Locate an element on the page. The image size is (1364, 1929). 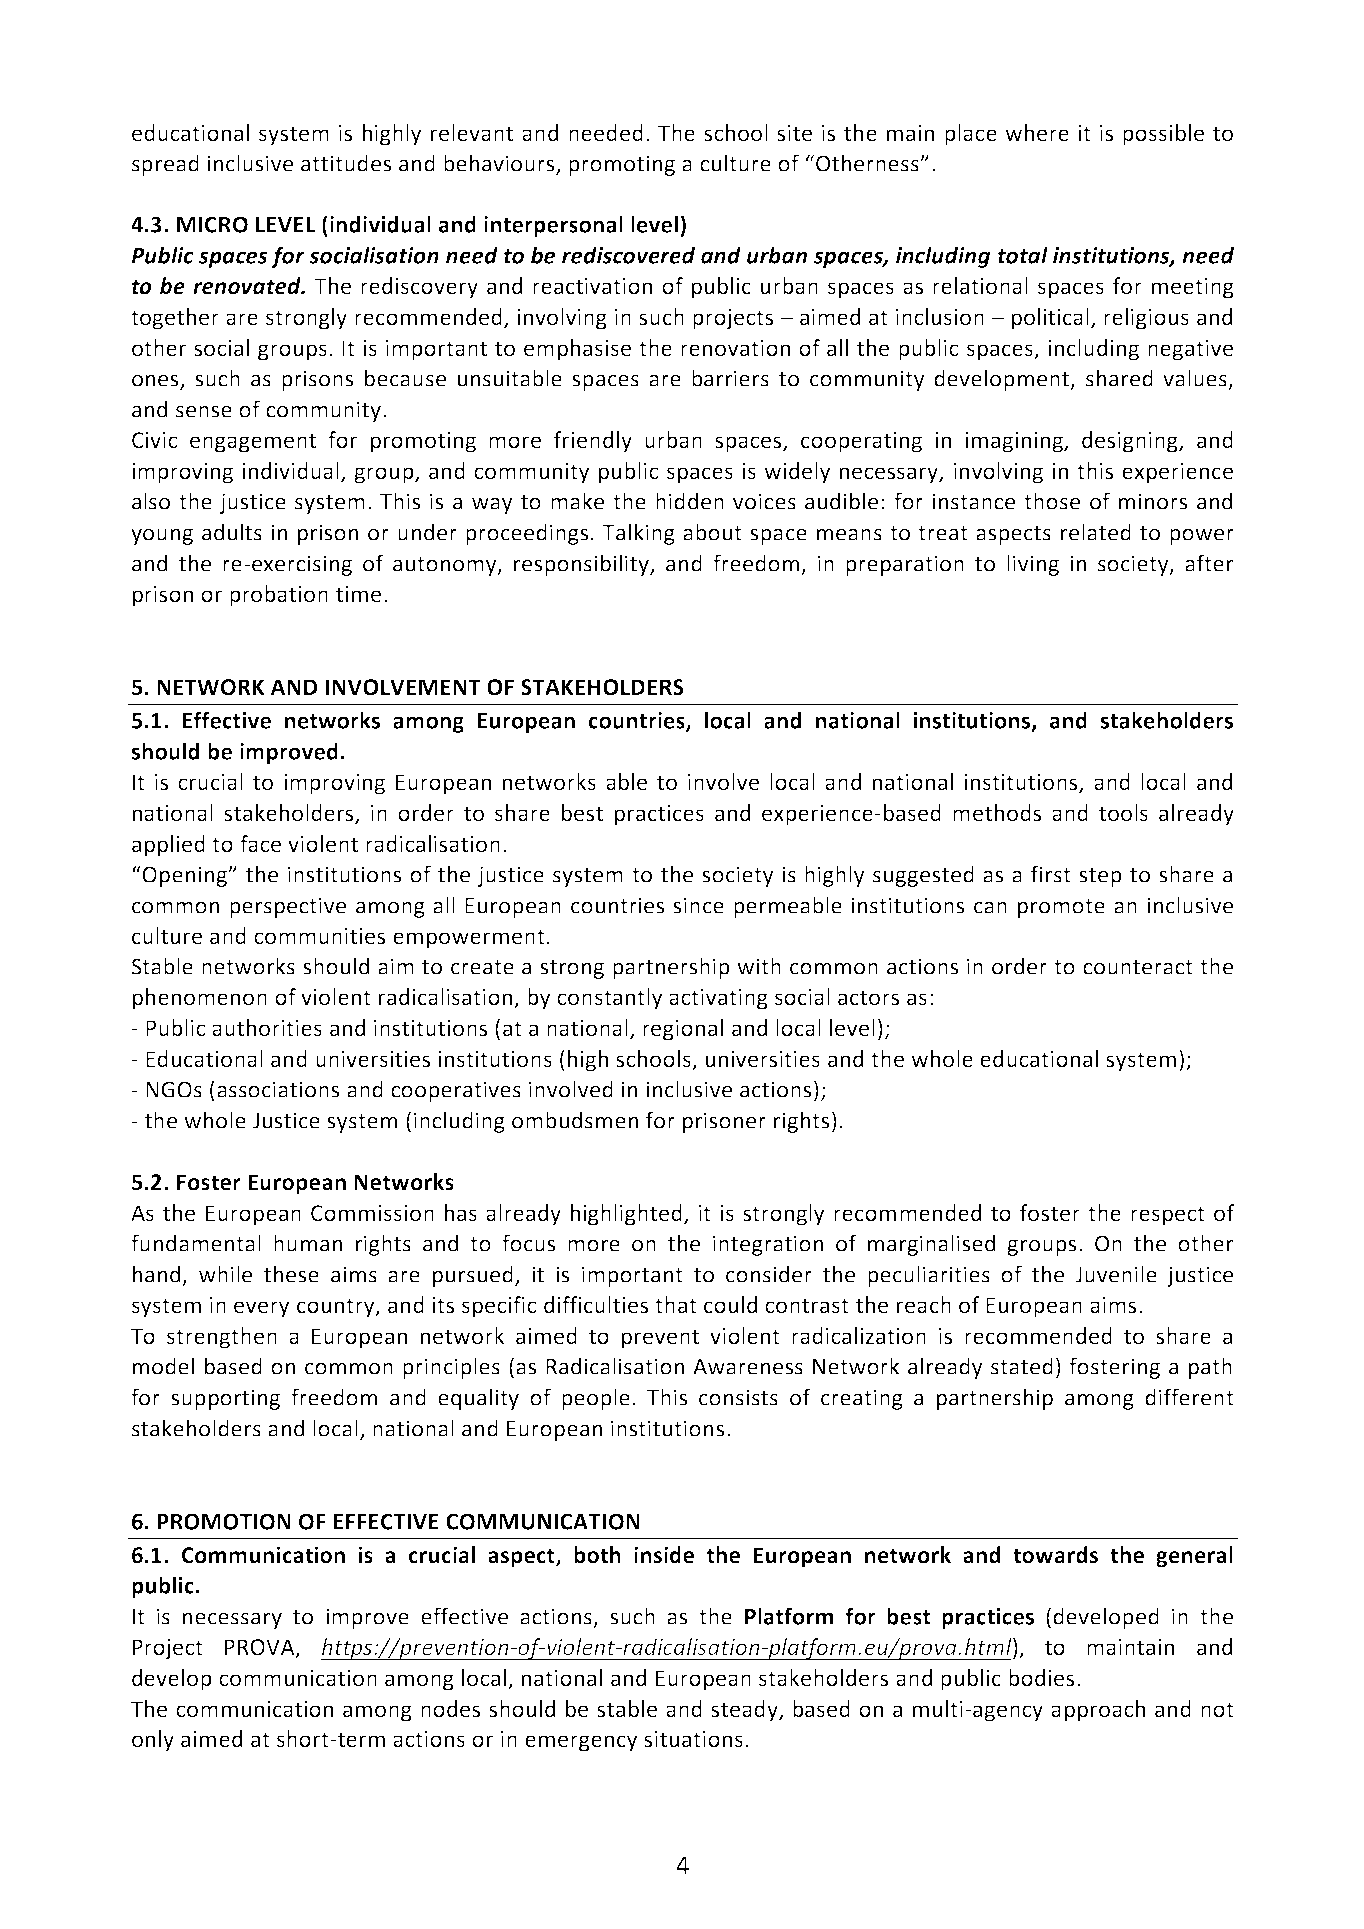
attitudes is located at coordinates (346, 163).
